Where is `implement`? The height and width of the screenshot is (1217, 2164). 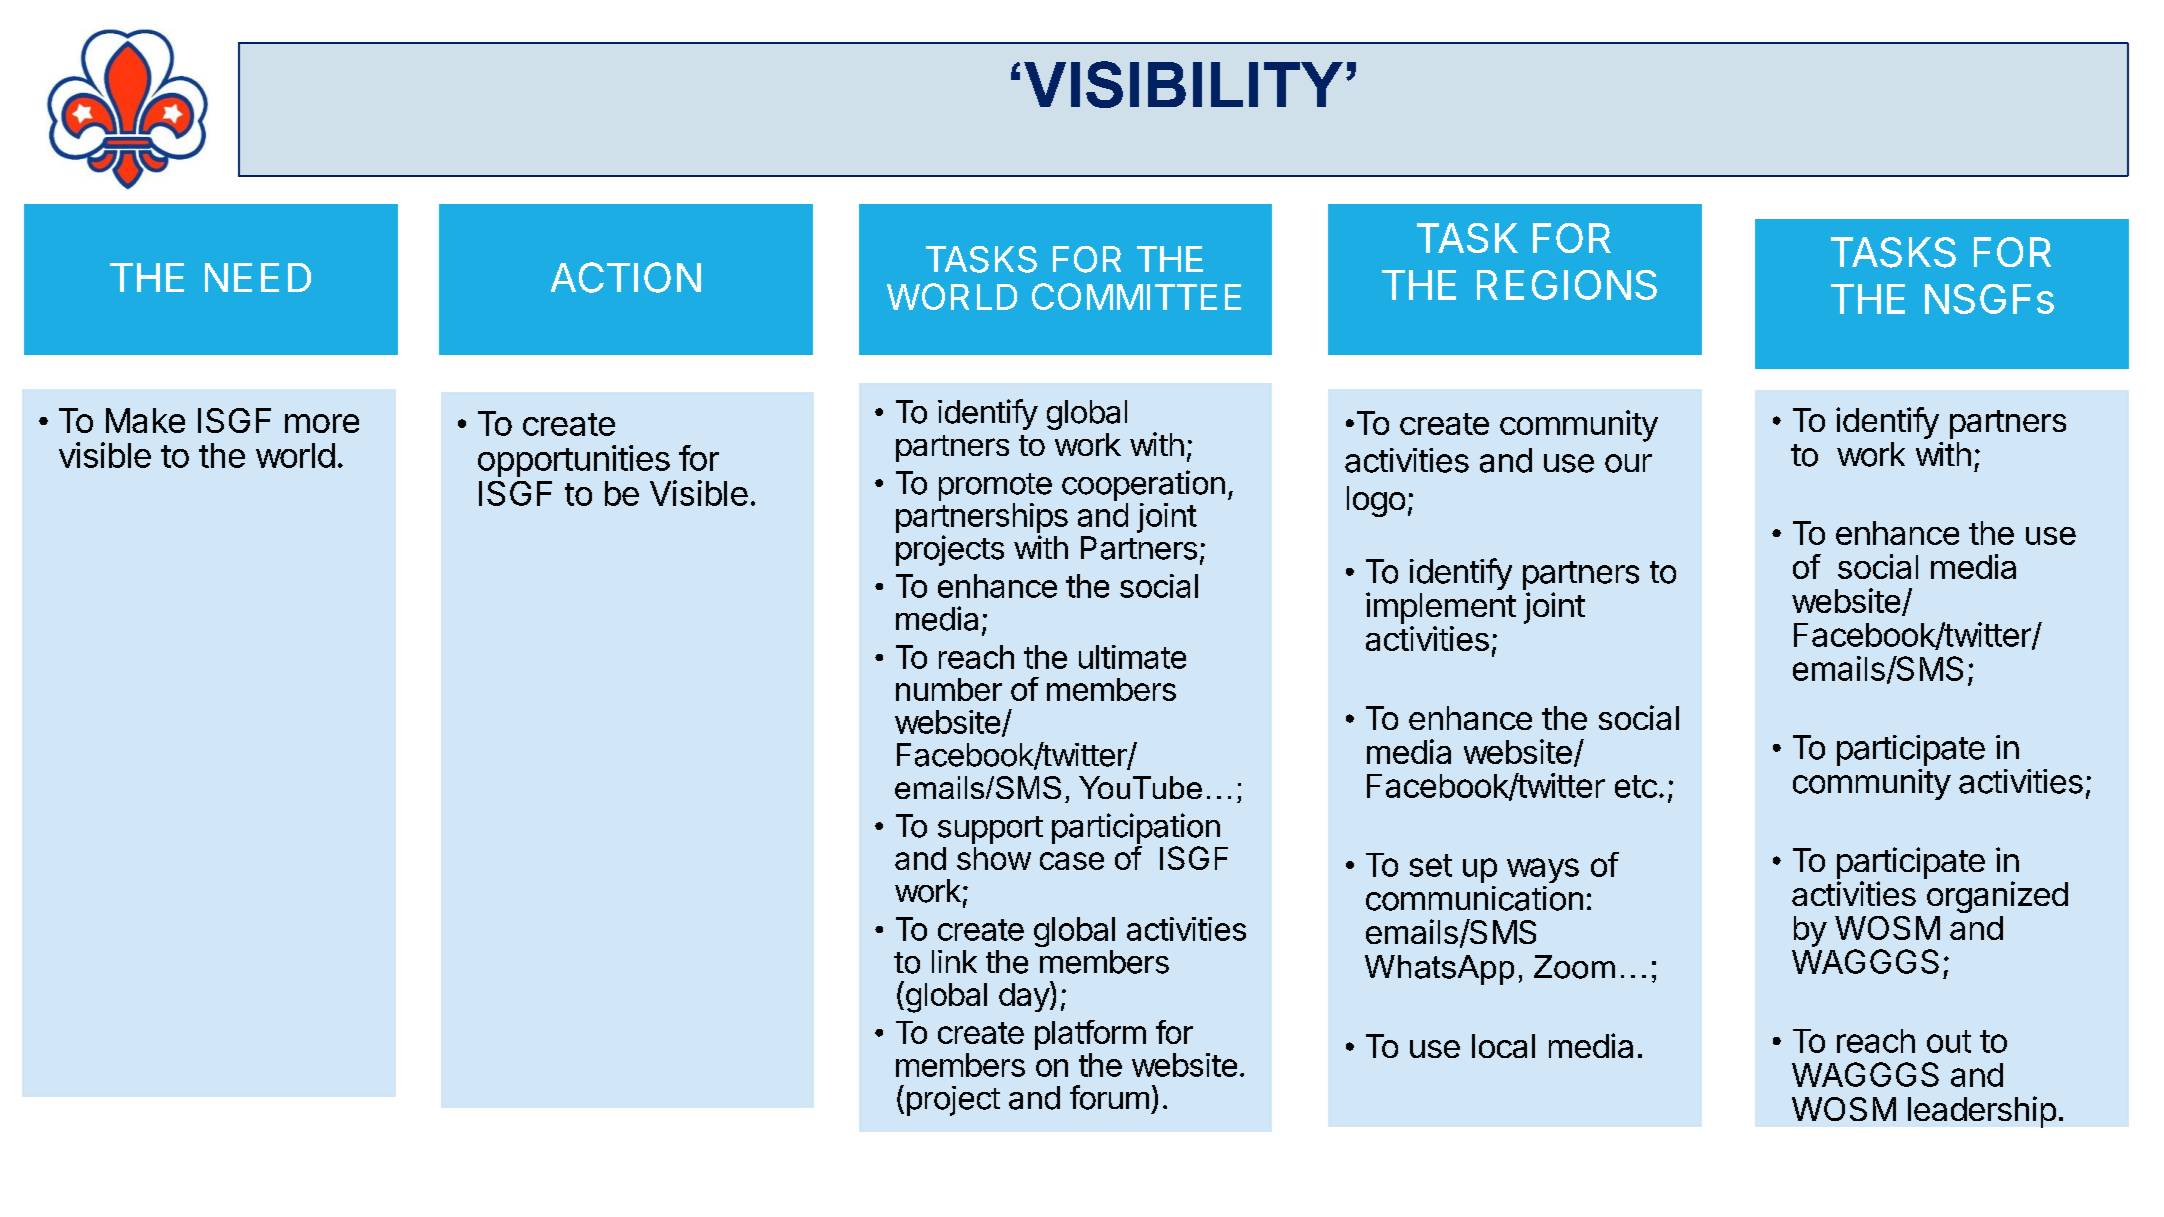
implement is located at coordinates (1441, 608).
